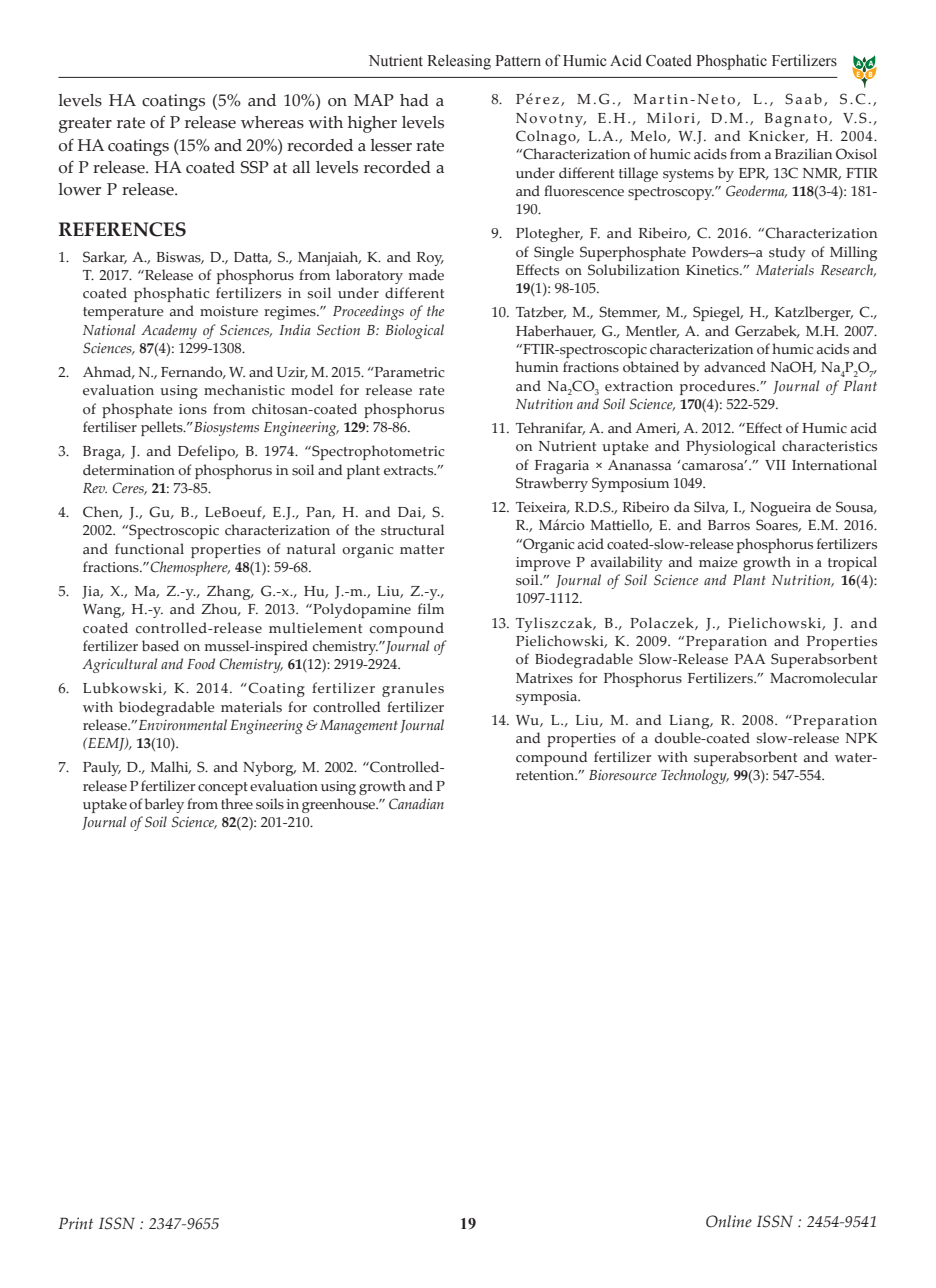  Describe the element at coordinates (729, 1221) in the screenshot. I see `Online` at that location.
